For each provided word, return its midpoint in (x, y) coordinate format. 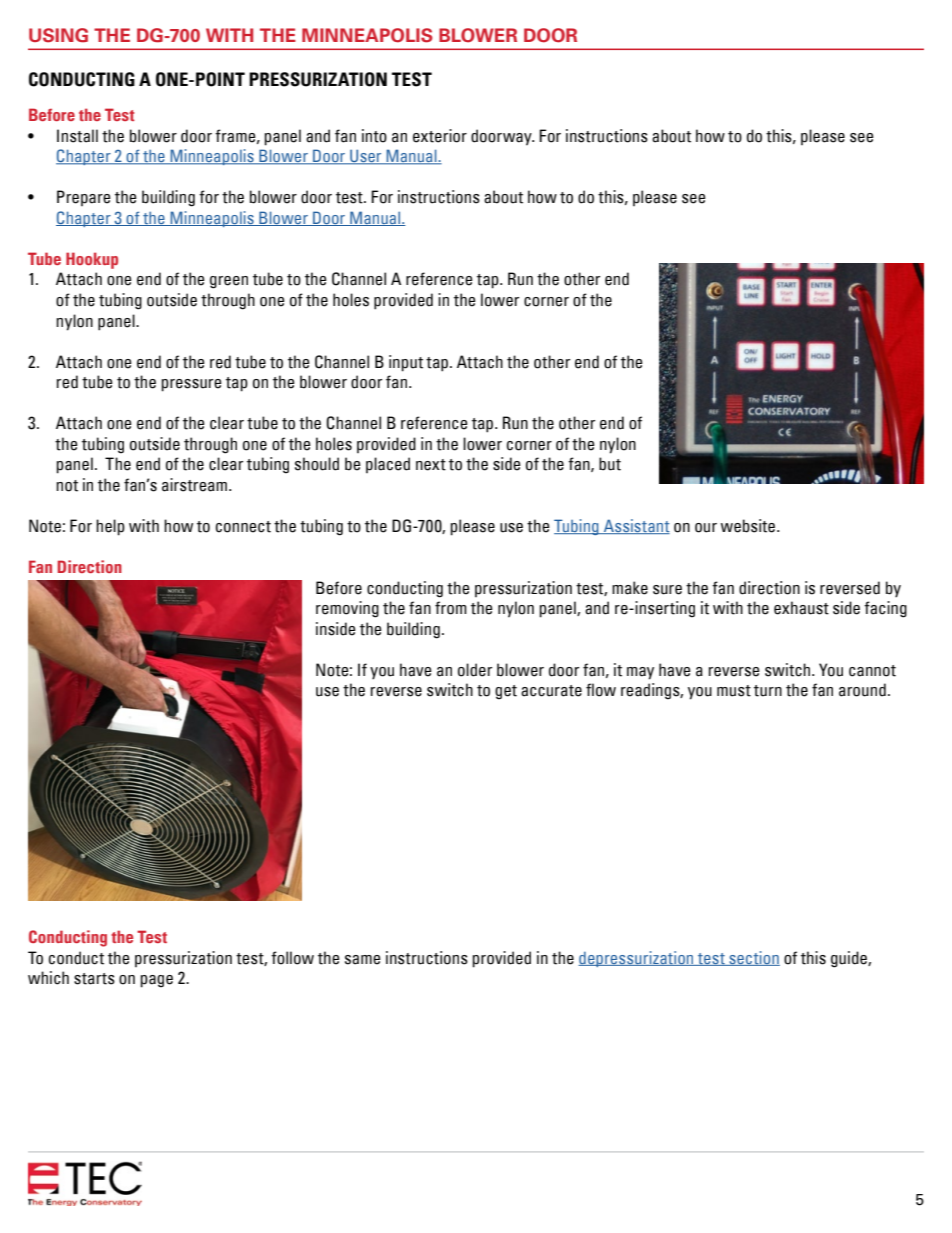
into (374, 136)
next (431, 465)
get (506, 692)
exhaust (801, 608)
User (365, 157)
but (610, 464)
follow (292, 958)
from (451, 608)
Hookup (92, 260)
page (156, 981)
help (110, 527)
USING (58, 35)
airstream (194, 485)
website (749, 526)
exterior (440, 136)
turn (768, 691)
